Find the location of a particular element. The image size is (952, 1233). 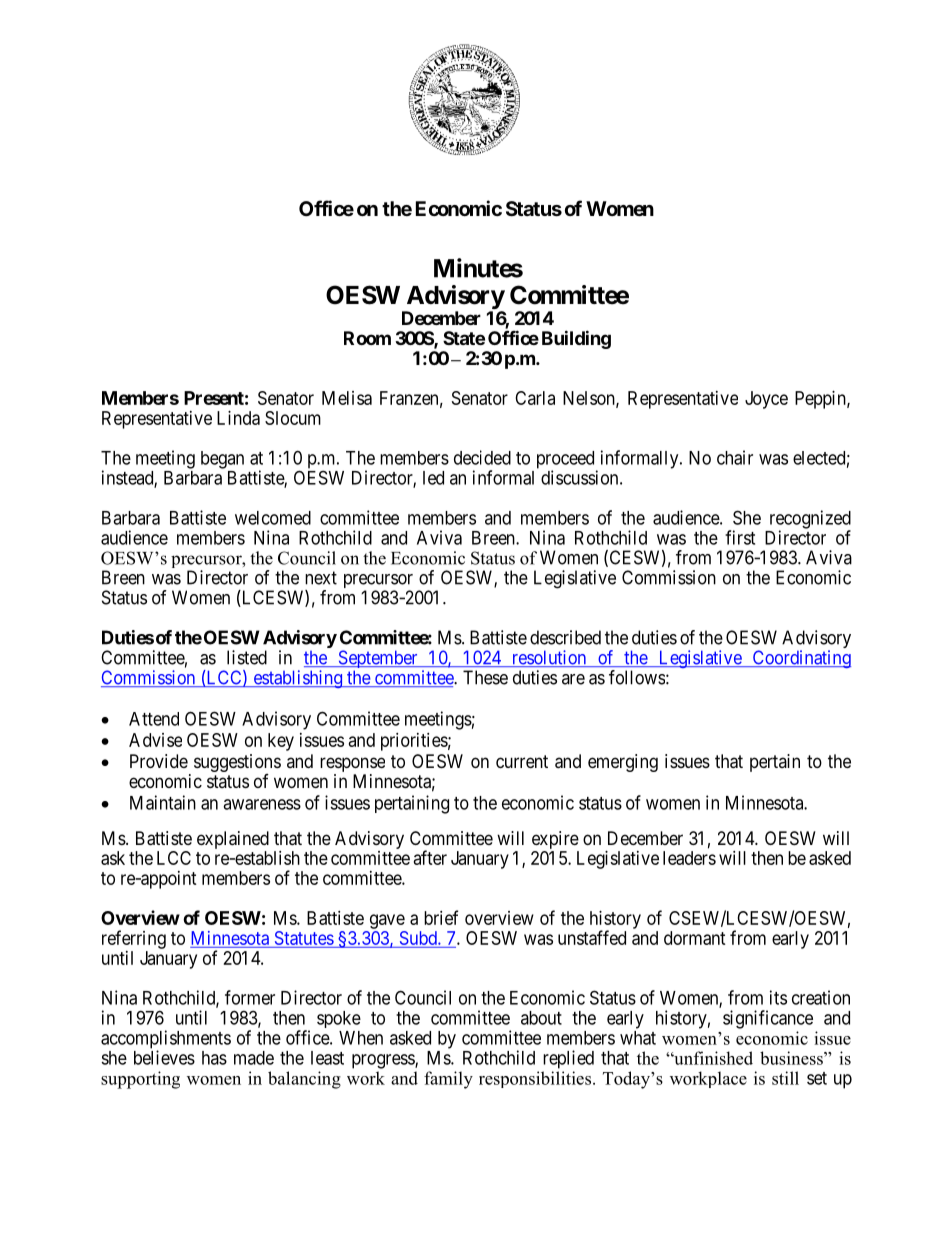

business is located at coordinates (792, 1058).
